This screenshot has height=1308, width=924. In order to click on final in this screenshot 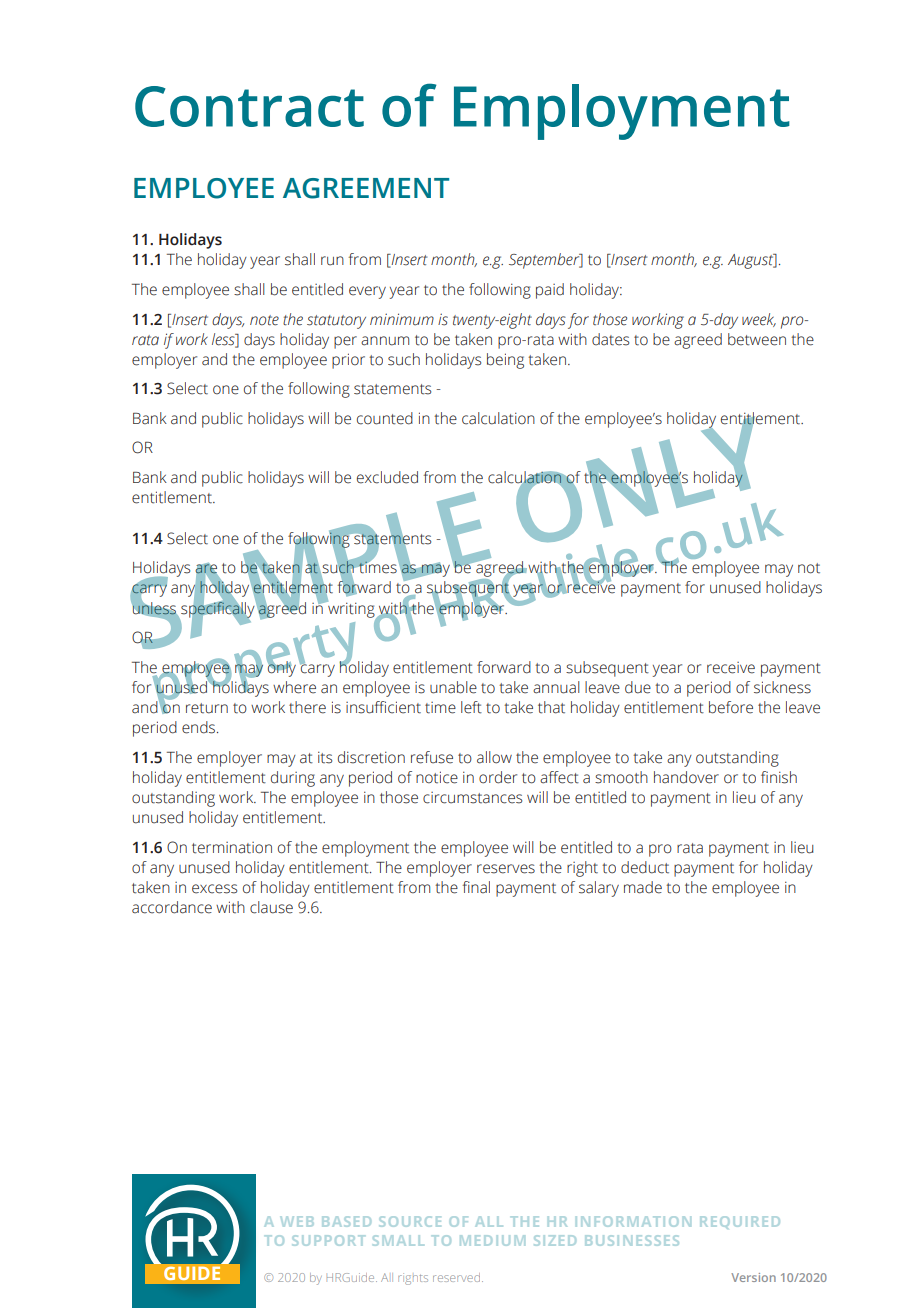, I will do `click(476, 887)`.
